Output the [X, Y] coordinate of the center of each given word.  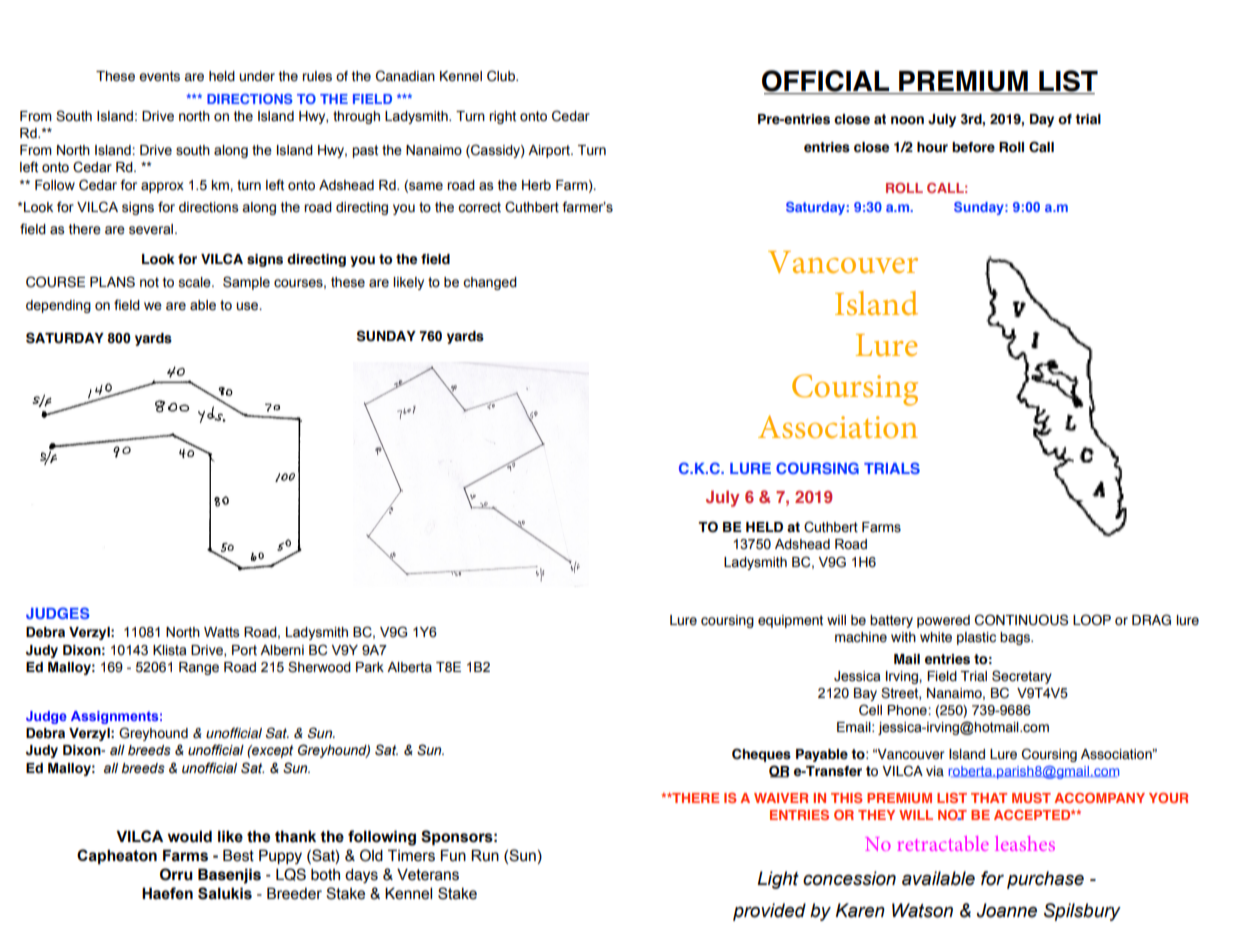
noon [907, 120]
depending [58, 306]
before [973, 147]
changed [490, 283]
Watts [222, 632]
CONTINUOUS [1021, 620]
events [159, 76]
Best [238, 855]
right [502, 117]
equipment [790, 621]
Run [485, 855]
